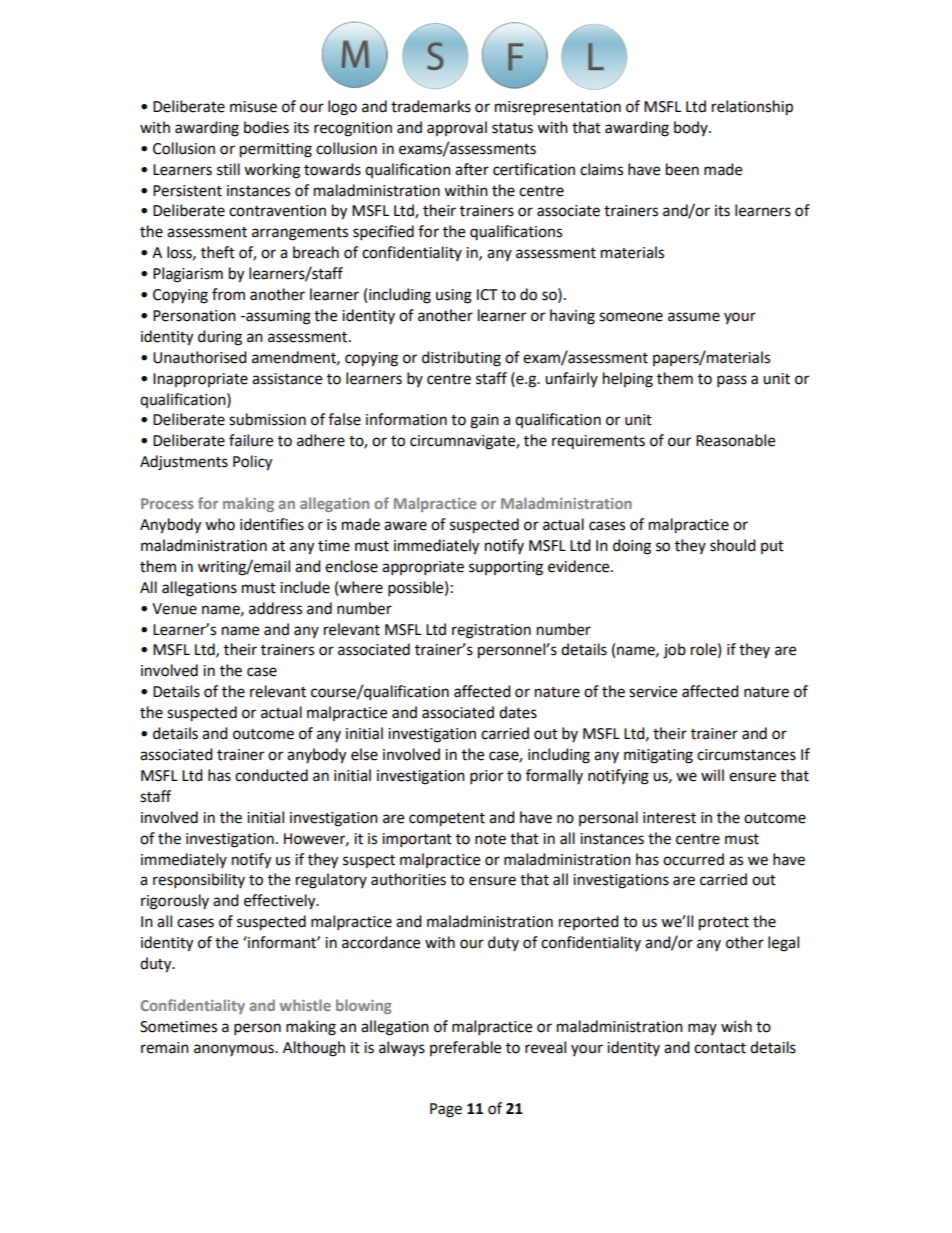 The height and width of the image is (1233, 952). Describe the element at coordinates (271, 775) in the image. I see `conducted` at that location.
